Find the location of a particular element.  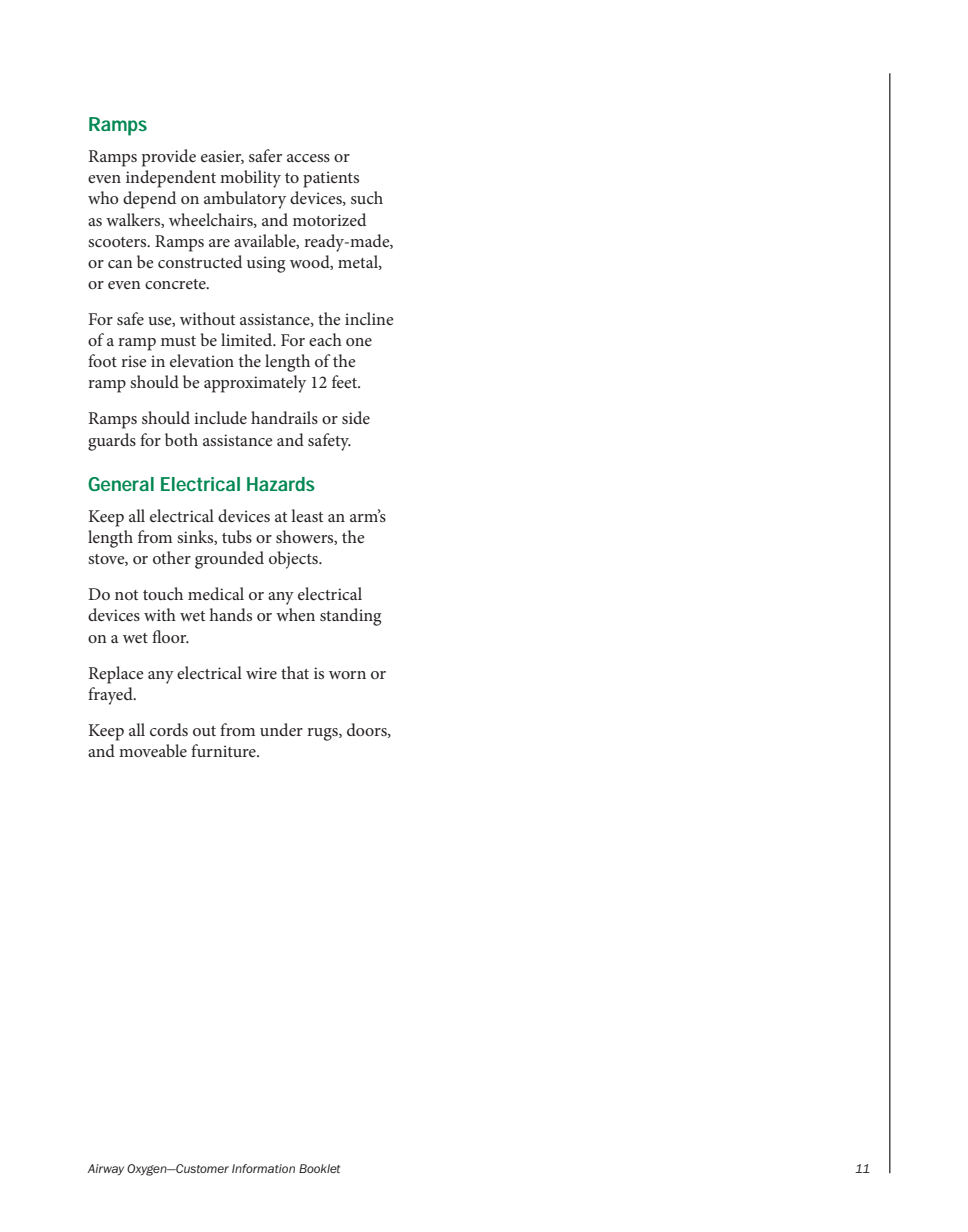

Information is located at coordinates (263, 1168).
